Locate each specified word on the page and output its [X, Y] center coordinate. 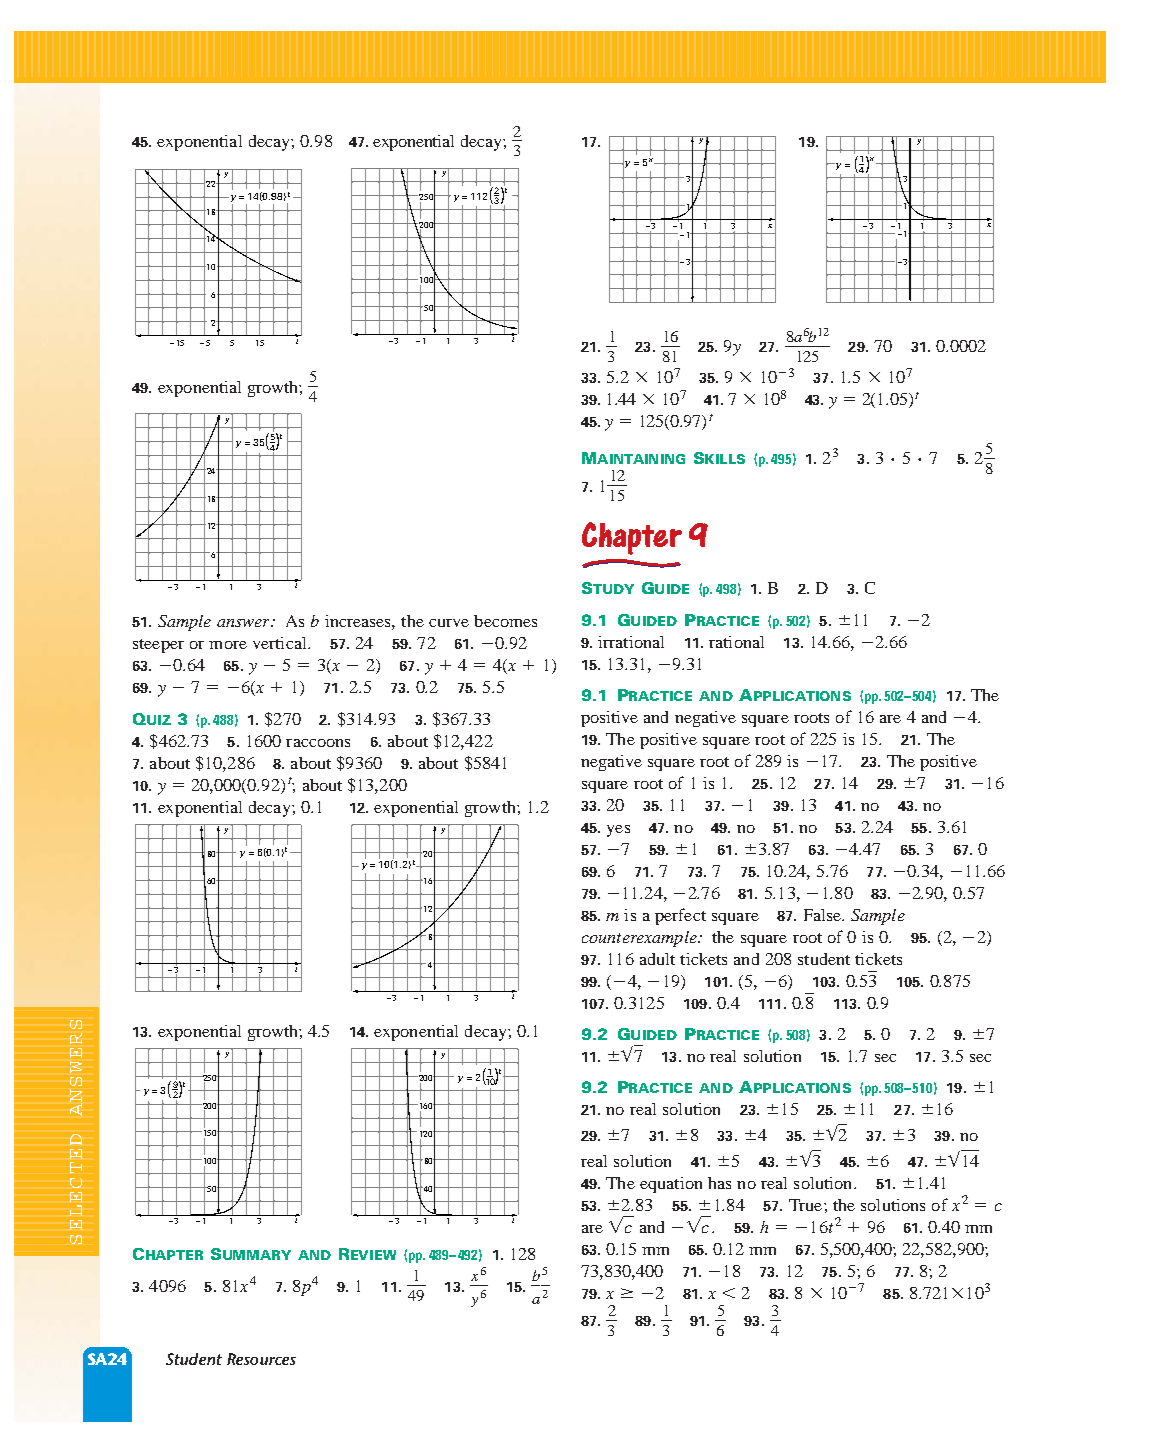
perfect [680, 916]
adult [657, 959]
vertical [281, 643]
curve [449, 623]
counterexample [640, 939]
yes [618, 831]
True [807, 1205]
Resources [261, 1359]
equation [671, 1185]
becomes [505, 621]
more [228, 645]
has [719, 1183]
